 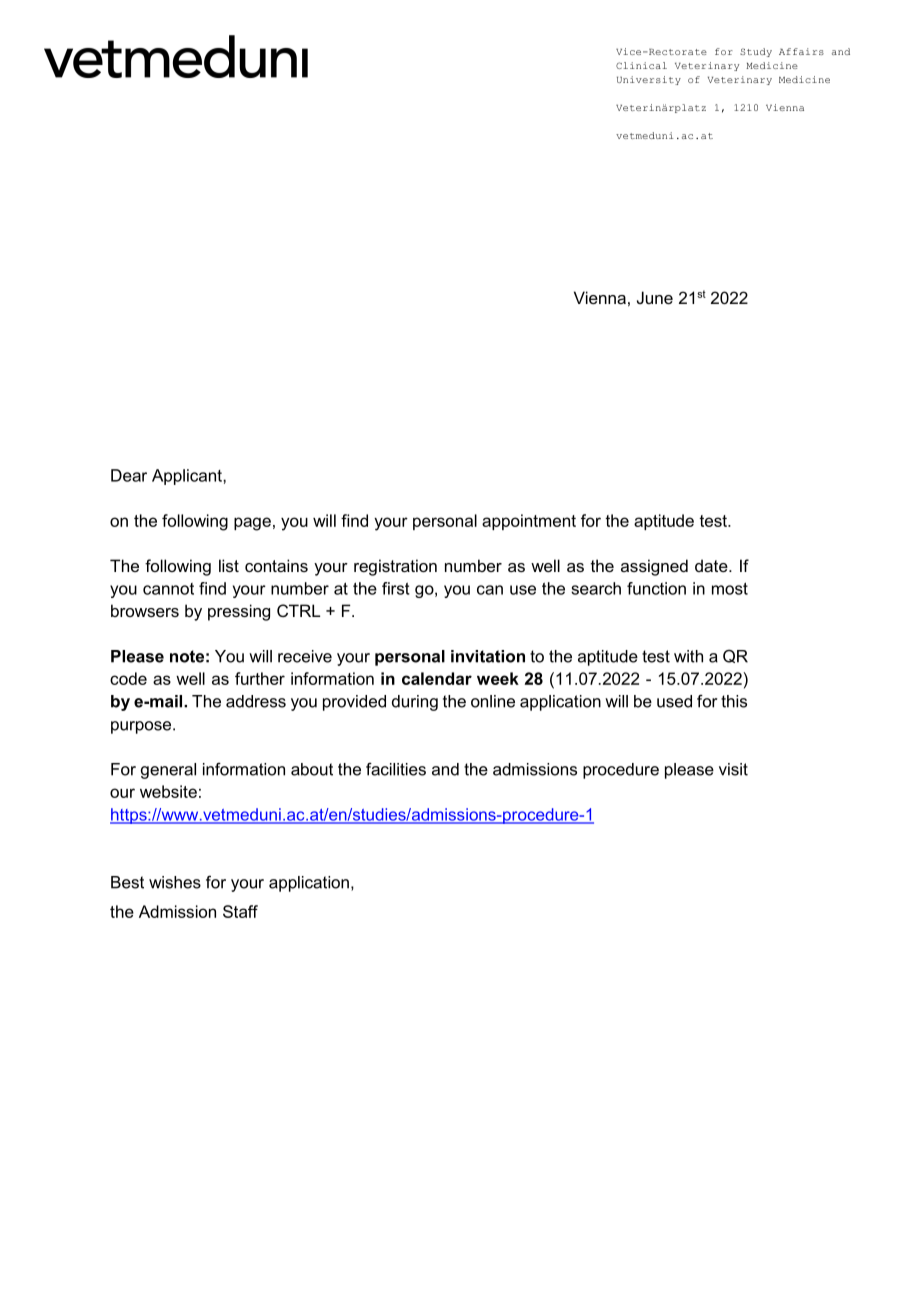 What do you see at coordinates (396, 769) in the screenshot?
I see `facilities` at bounding box center [396, 769].
